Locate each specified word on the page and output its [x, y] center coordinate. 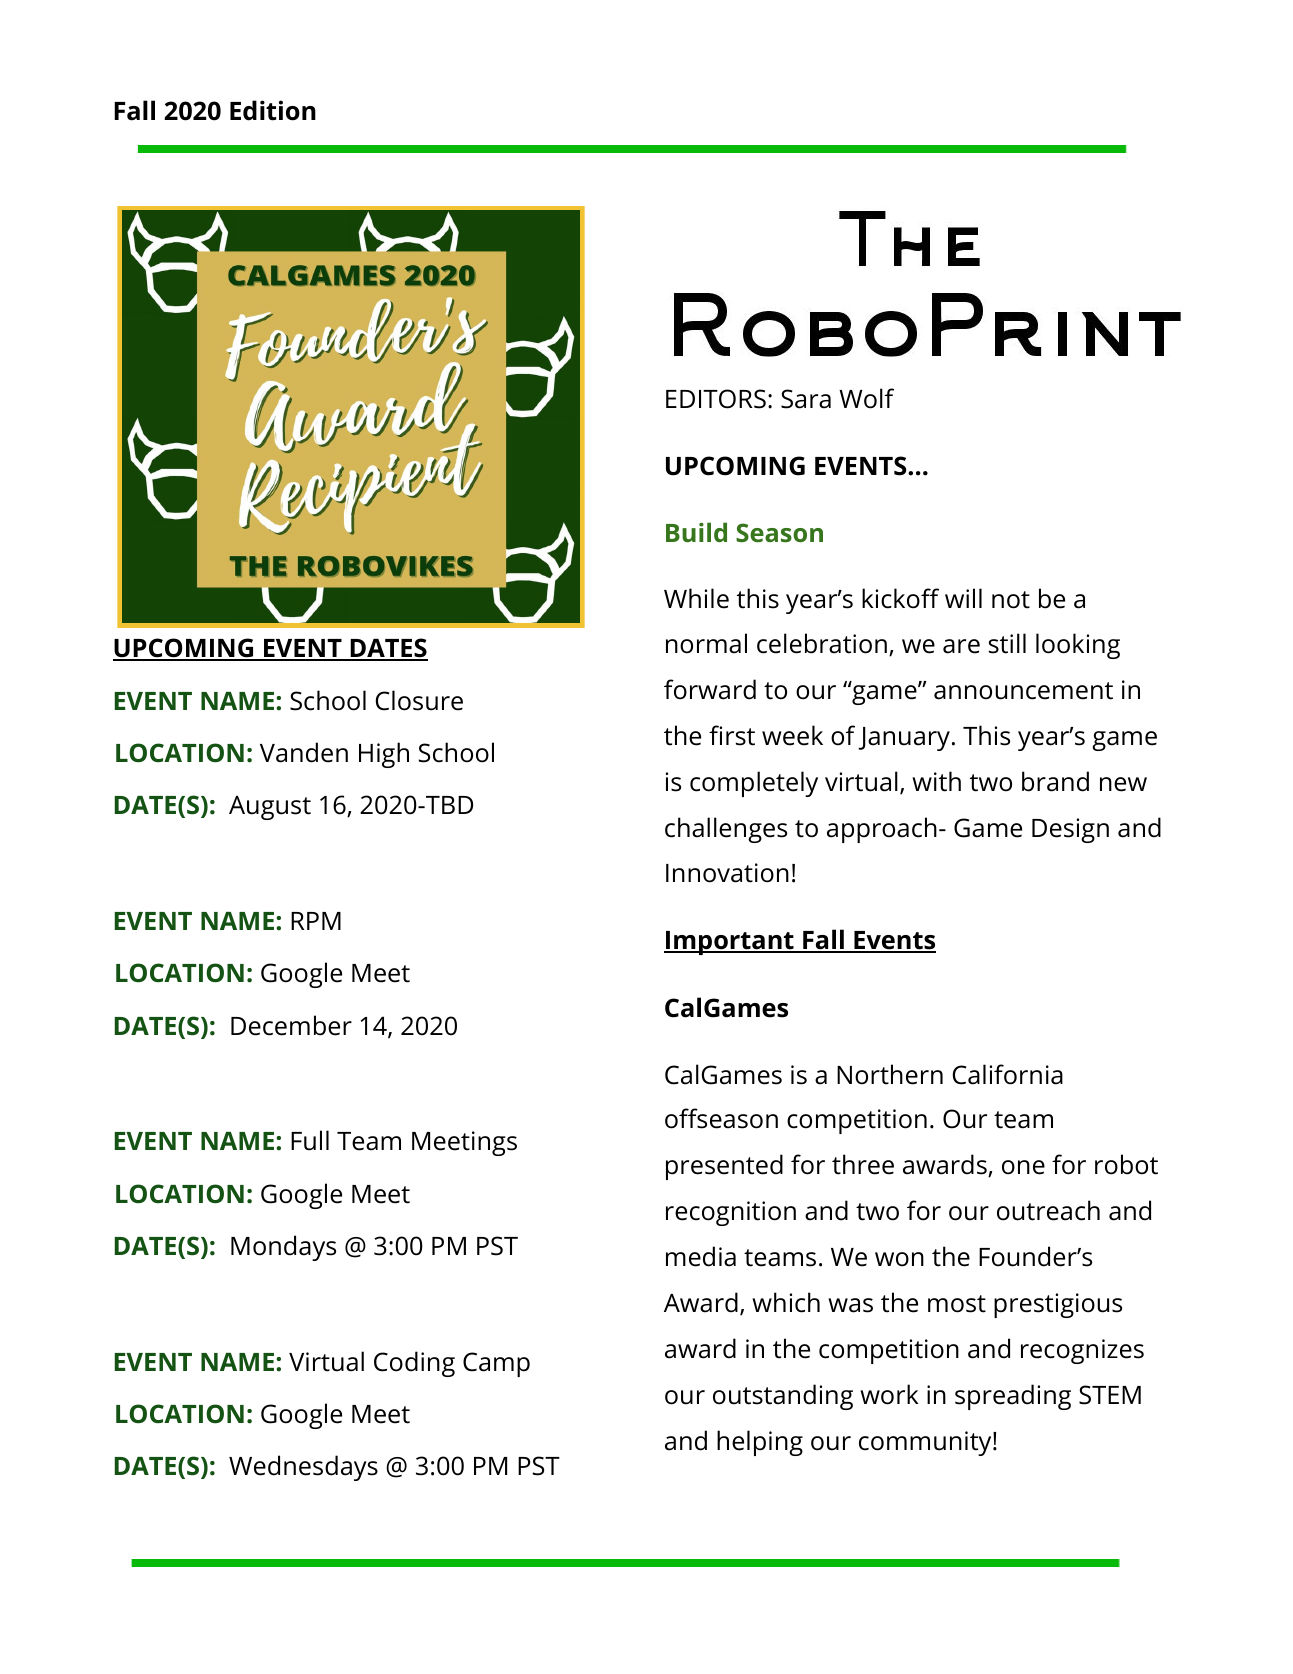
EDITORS [716, 399]
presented [724, 1167]
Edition [273, 110]
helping [760, 1443]
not [1011, 600]
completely [754, 784]
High [384, 755]
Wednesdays [303, 1468]
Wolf [866, 398]
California [1008, 1074]
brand [1055, 781]
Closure [419, 700]
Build [696, 532]
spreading [1013, 1397]
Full [310, 1140]
